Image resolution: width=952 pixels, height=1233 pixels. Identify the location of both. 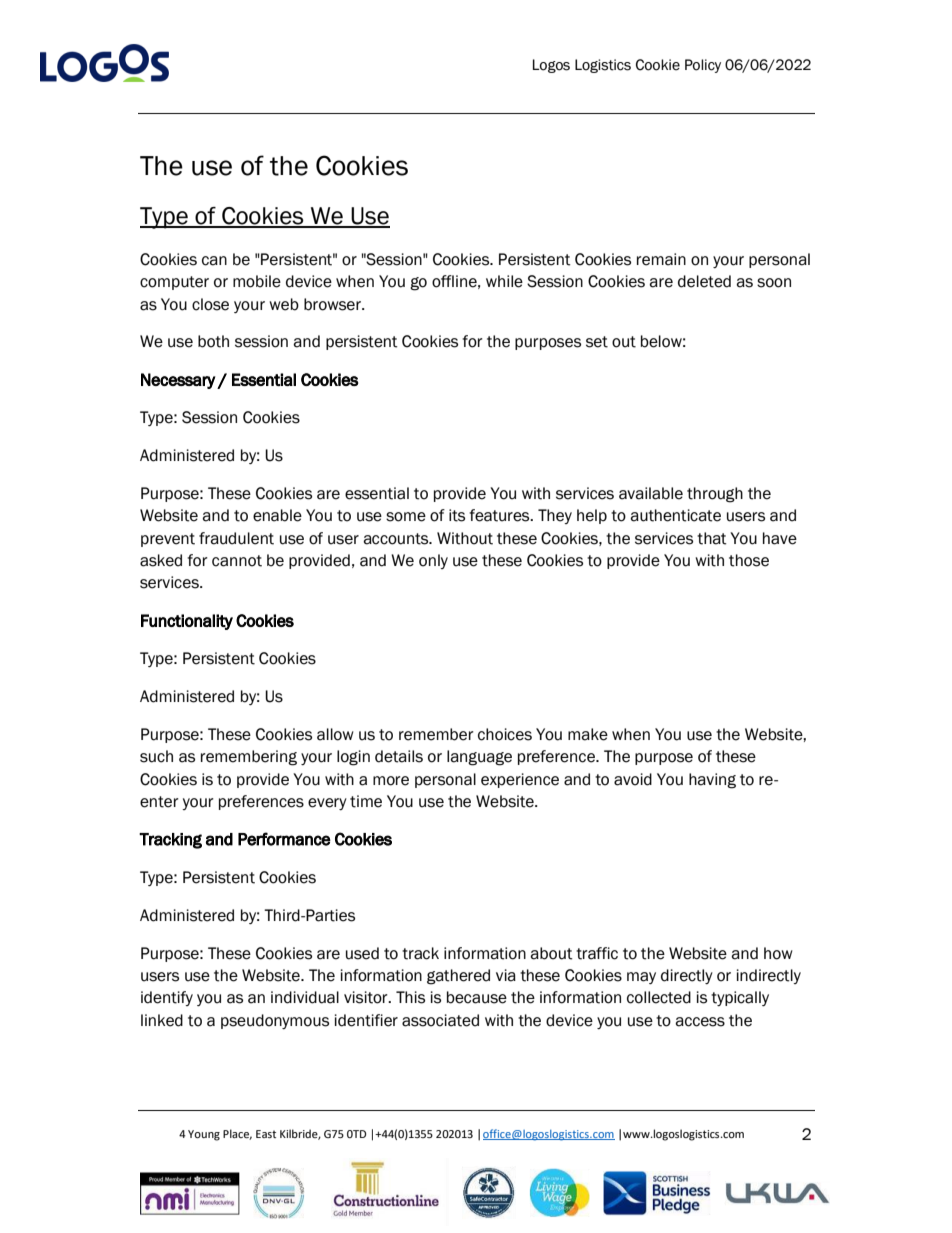
(213, 341).
